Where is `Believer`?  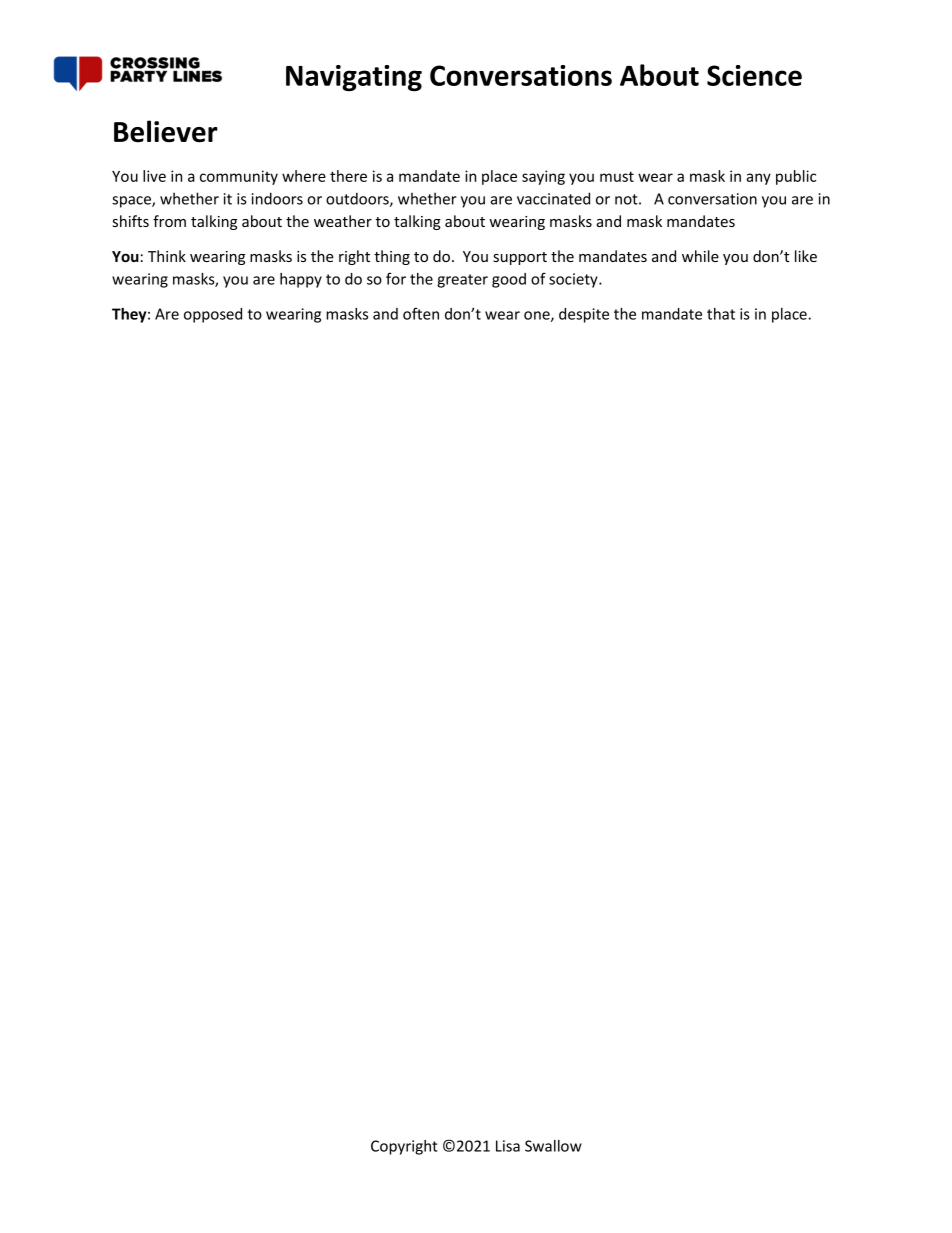
Believer is located at coordinates (166, 131).
